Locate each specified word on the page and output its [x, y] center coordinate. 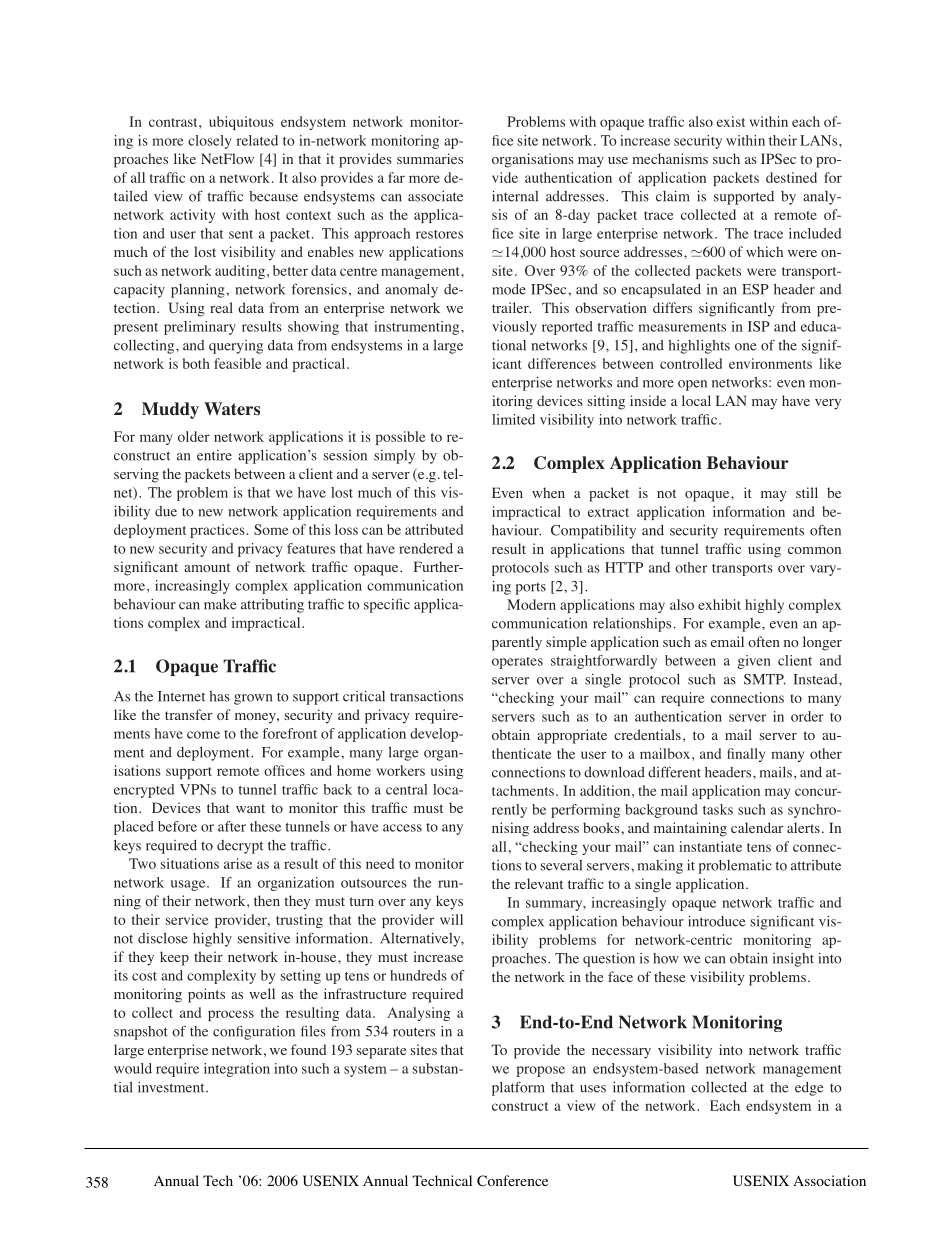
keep [174, 958]
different [674, 772]
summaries [430, 158]
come [203, 735]
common [814, 550]
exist [731, 121]
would [133, 1068]
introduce [716, 921]
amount [207, 567]
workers [401, 770]
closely [210, 142]
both [196, 363]
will [451, 919]
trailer [511, 307]
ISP [759, 326]
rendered [426, 548]
